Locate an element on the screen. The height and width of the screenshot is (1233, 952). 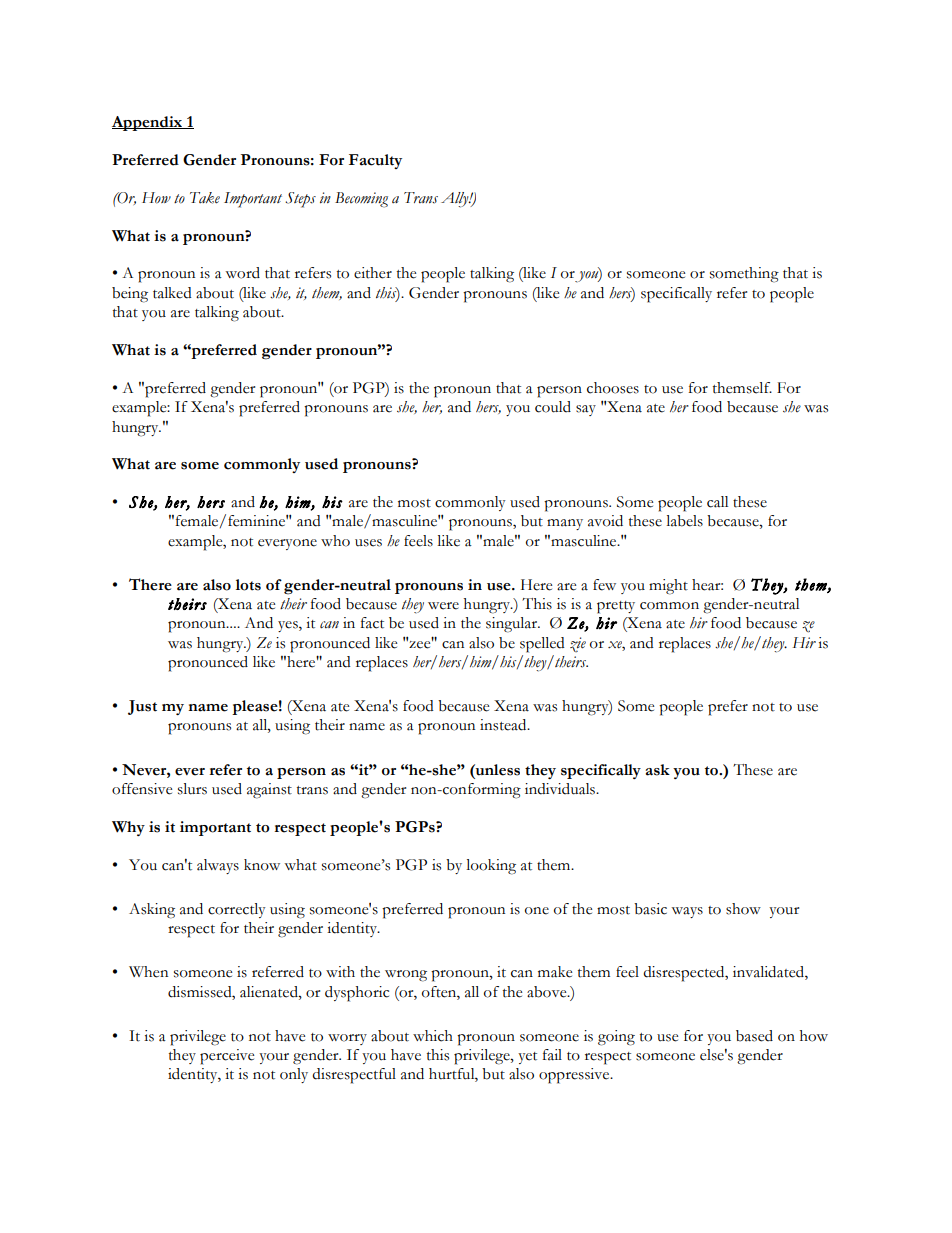
Faculty is located at coordinates (375, 161).
